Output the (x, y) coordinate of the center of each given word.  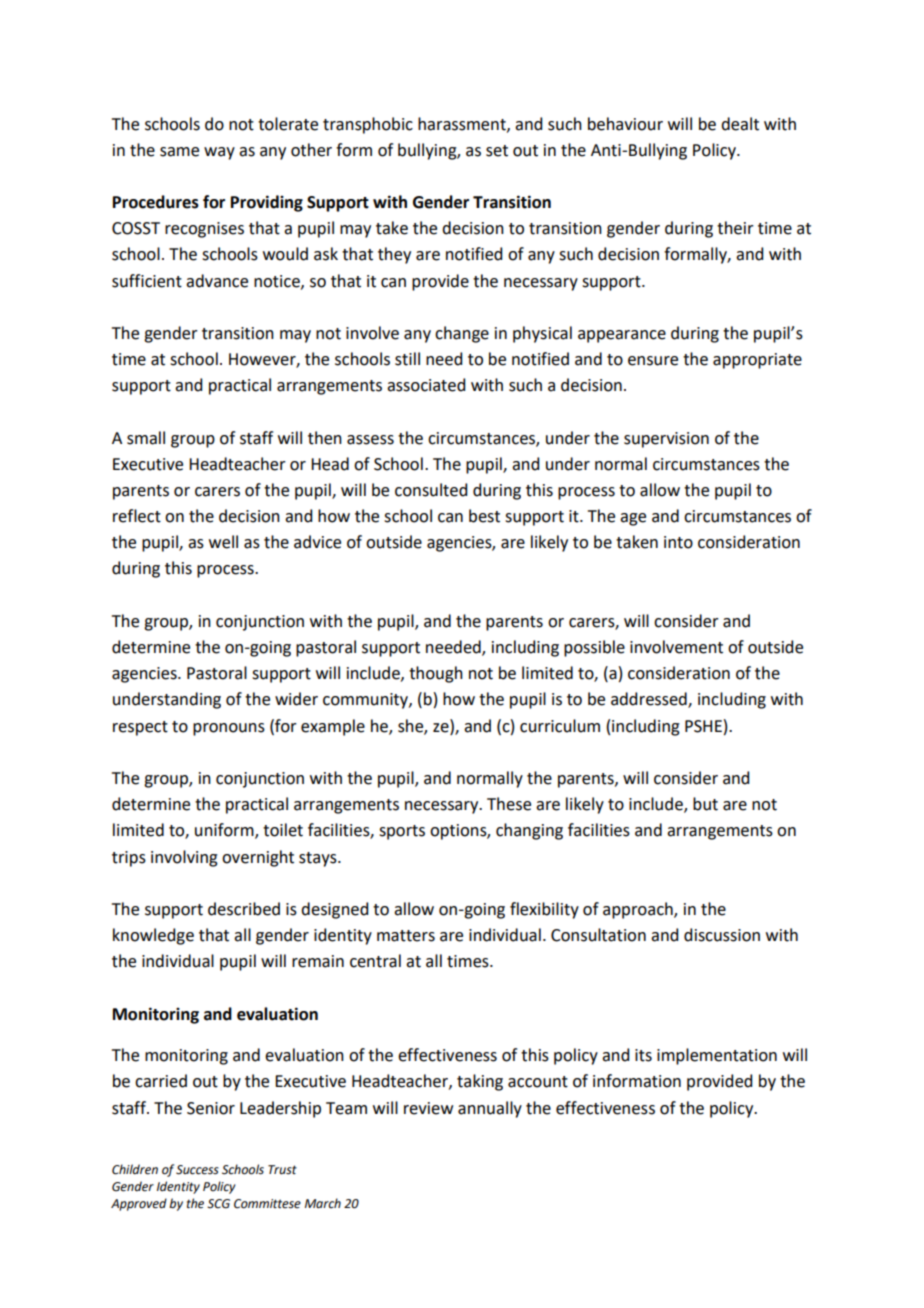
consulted (431, 490)
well (223, 542)
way (219, 153)
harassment (463, 124)
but (705, 804)
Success (197, 1170)
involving (184, 858)
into (678, 542)
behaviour (625, 124)
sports (402, 832)
